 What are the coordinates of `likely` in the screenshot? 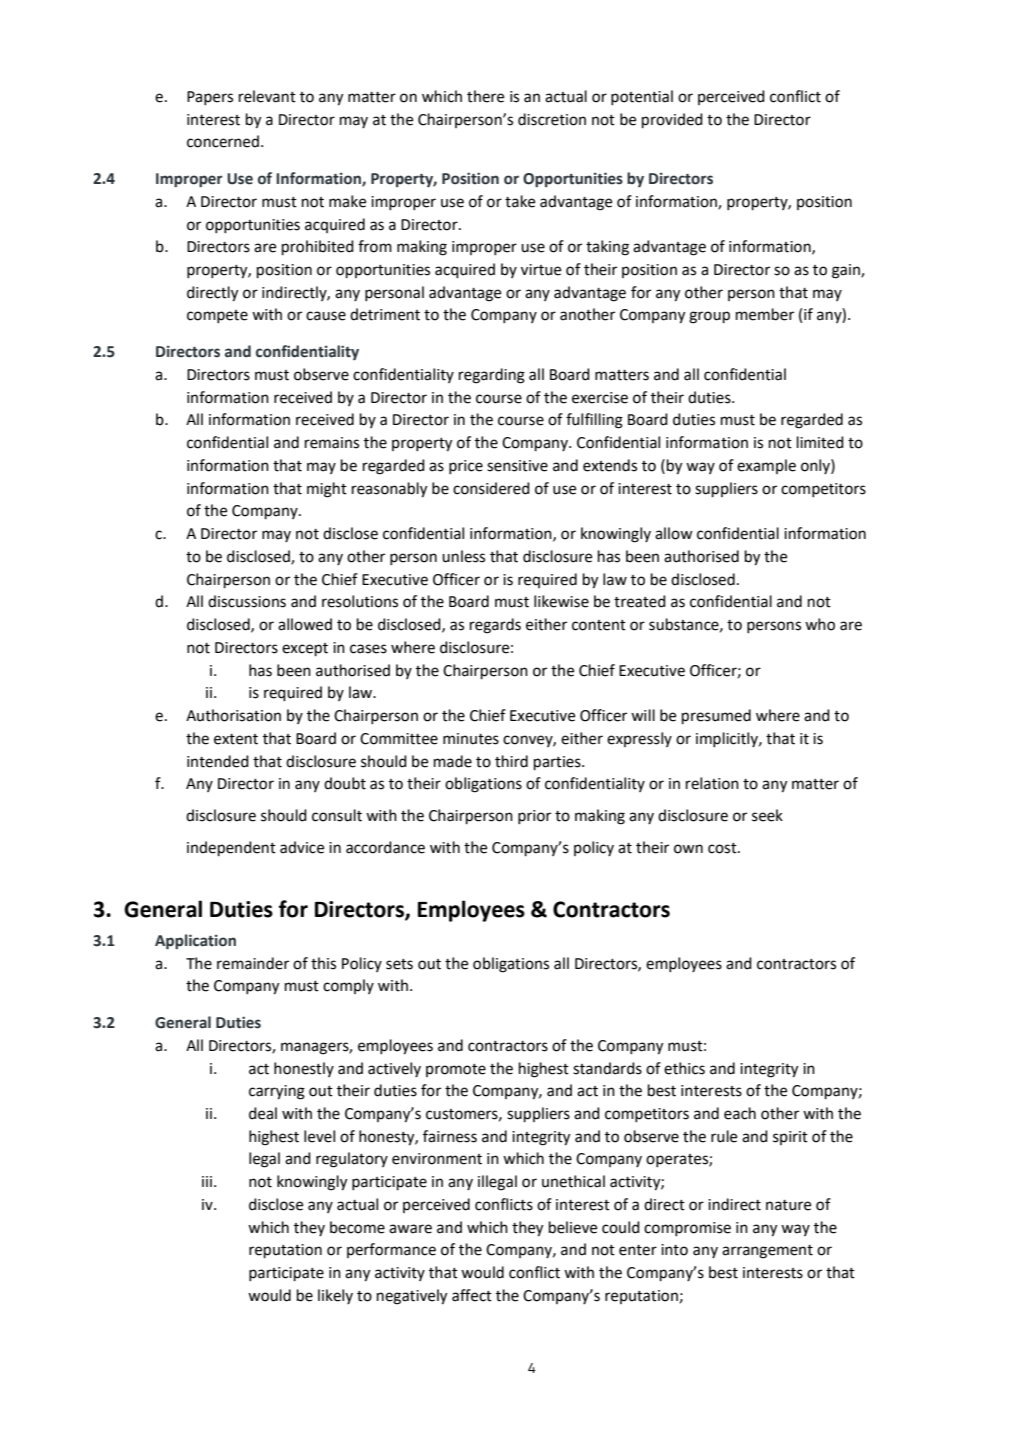 It's located at (335, 1296).
